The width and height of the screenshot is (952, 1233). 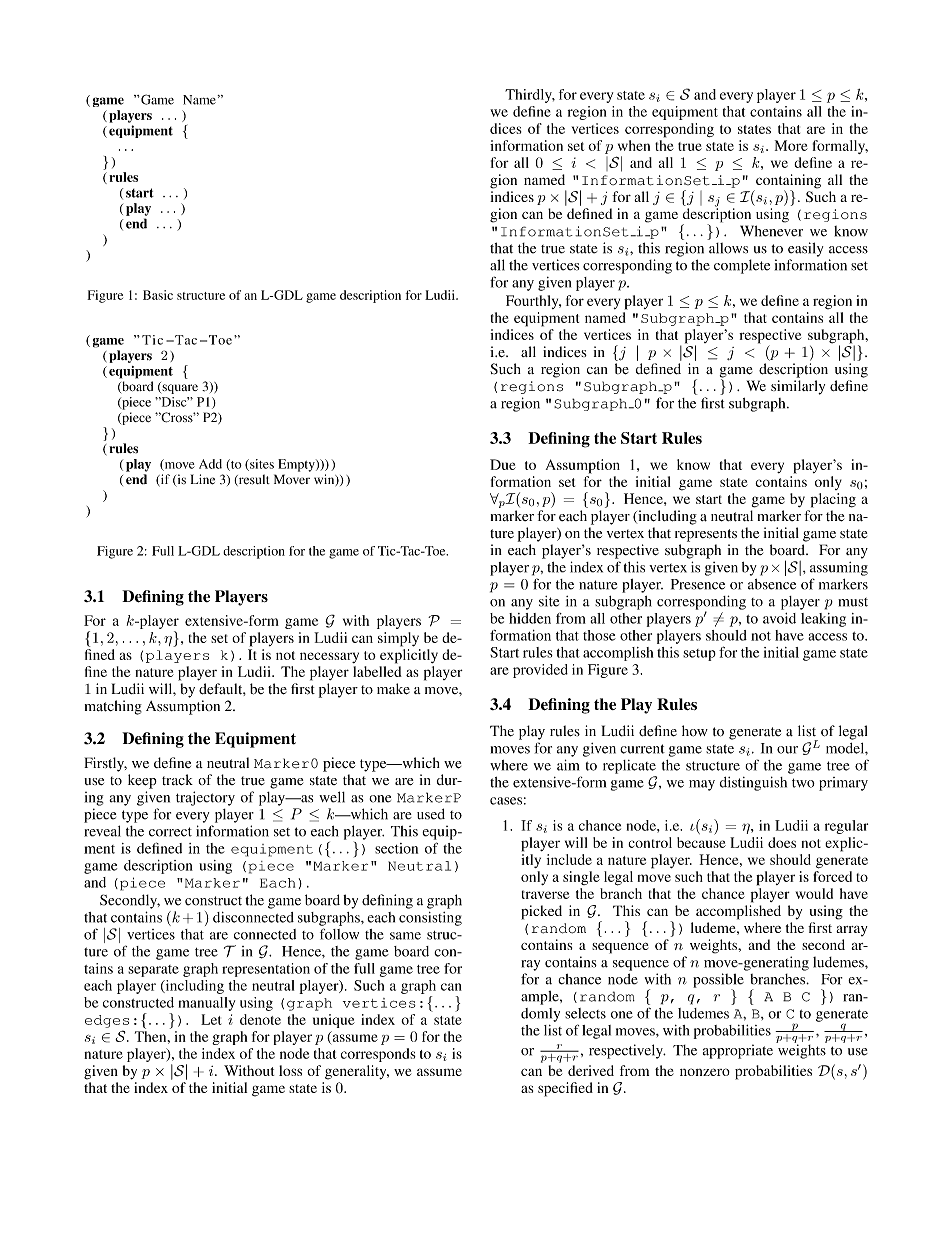 I want to click on containing, so click(x=787, y=182).
